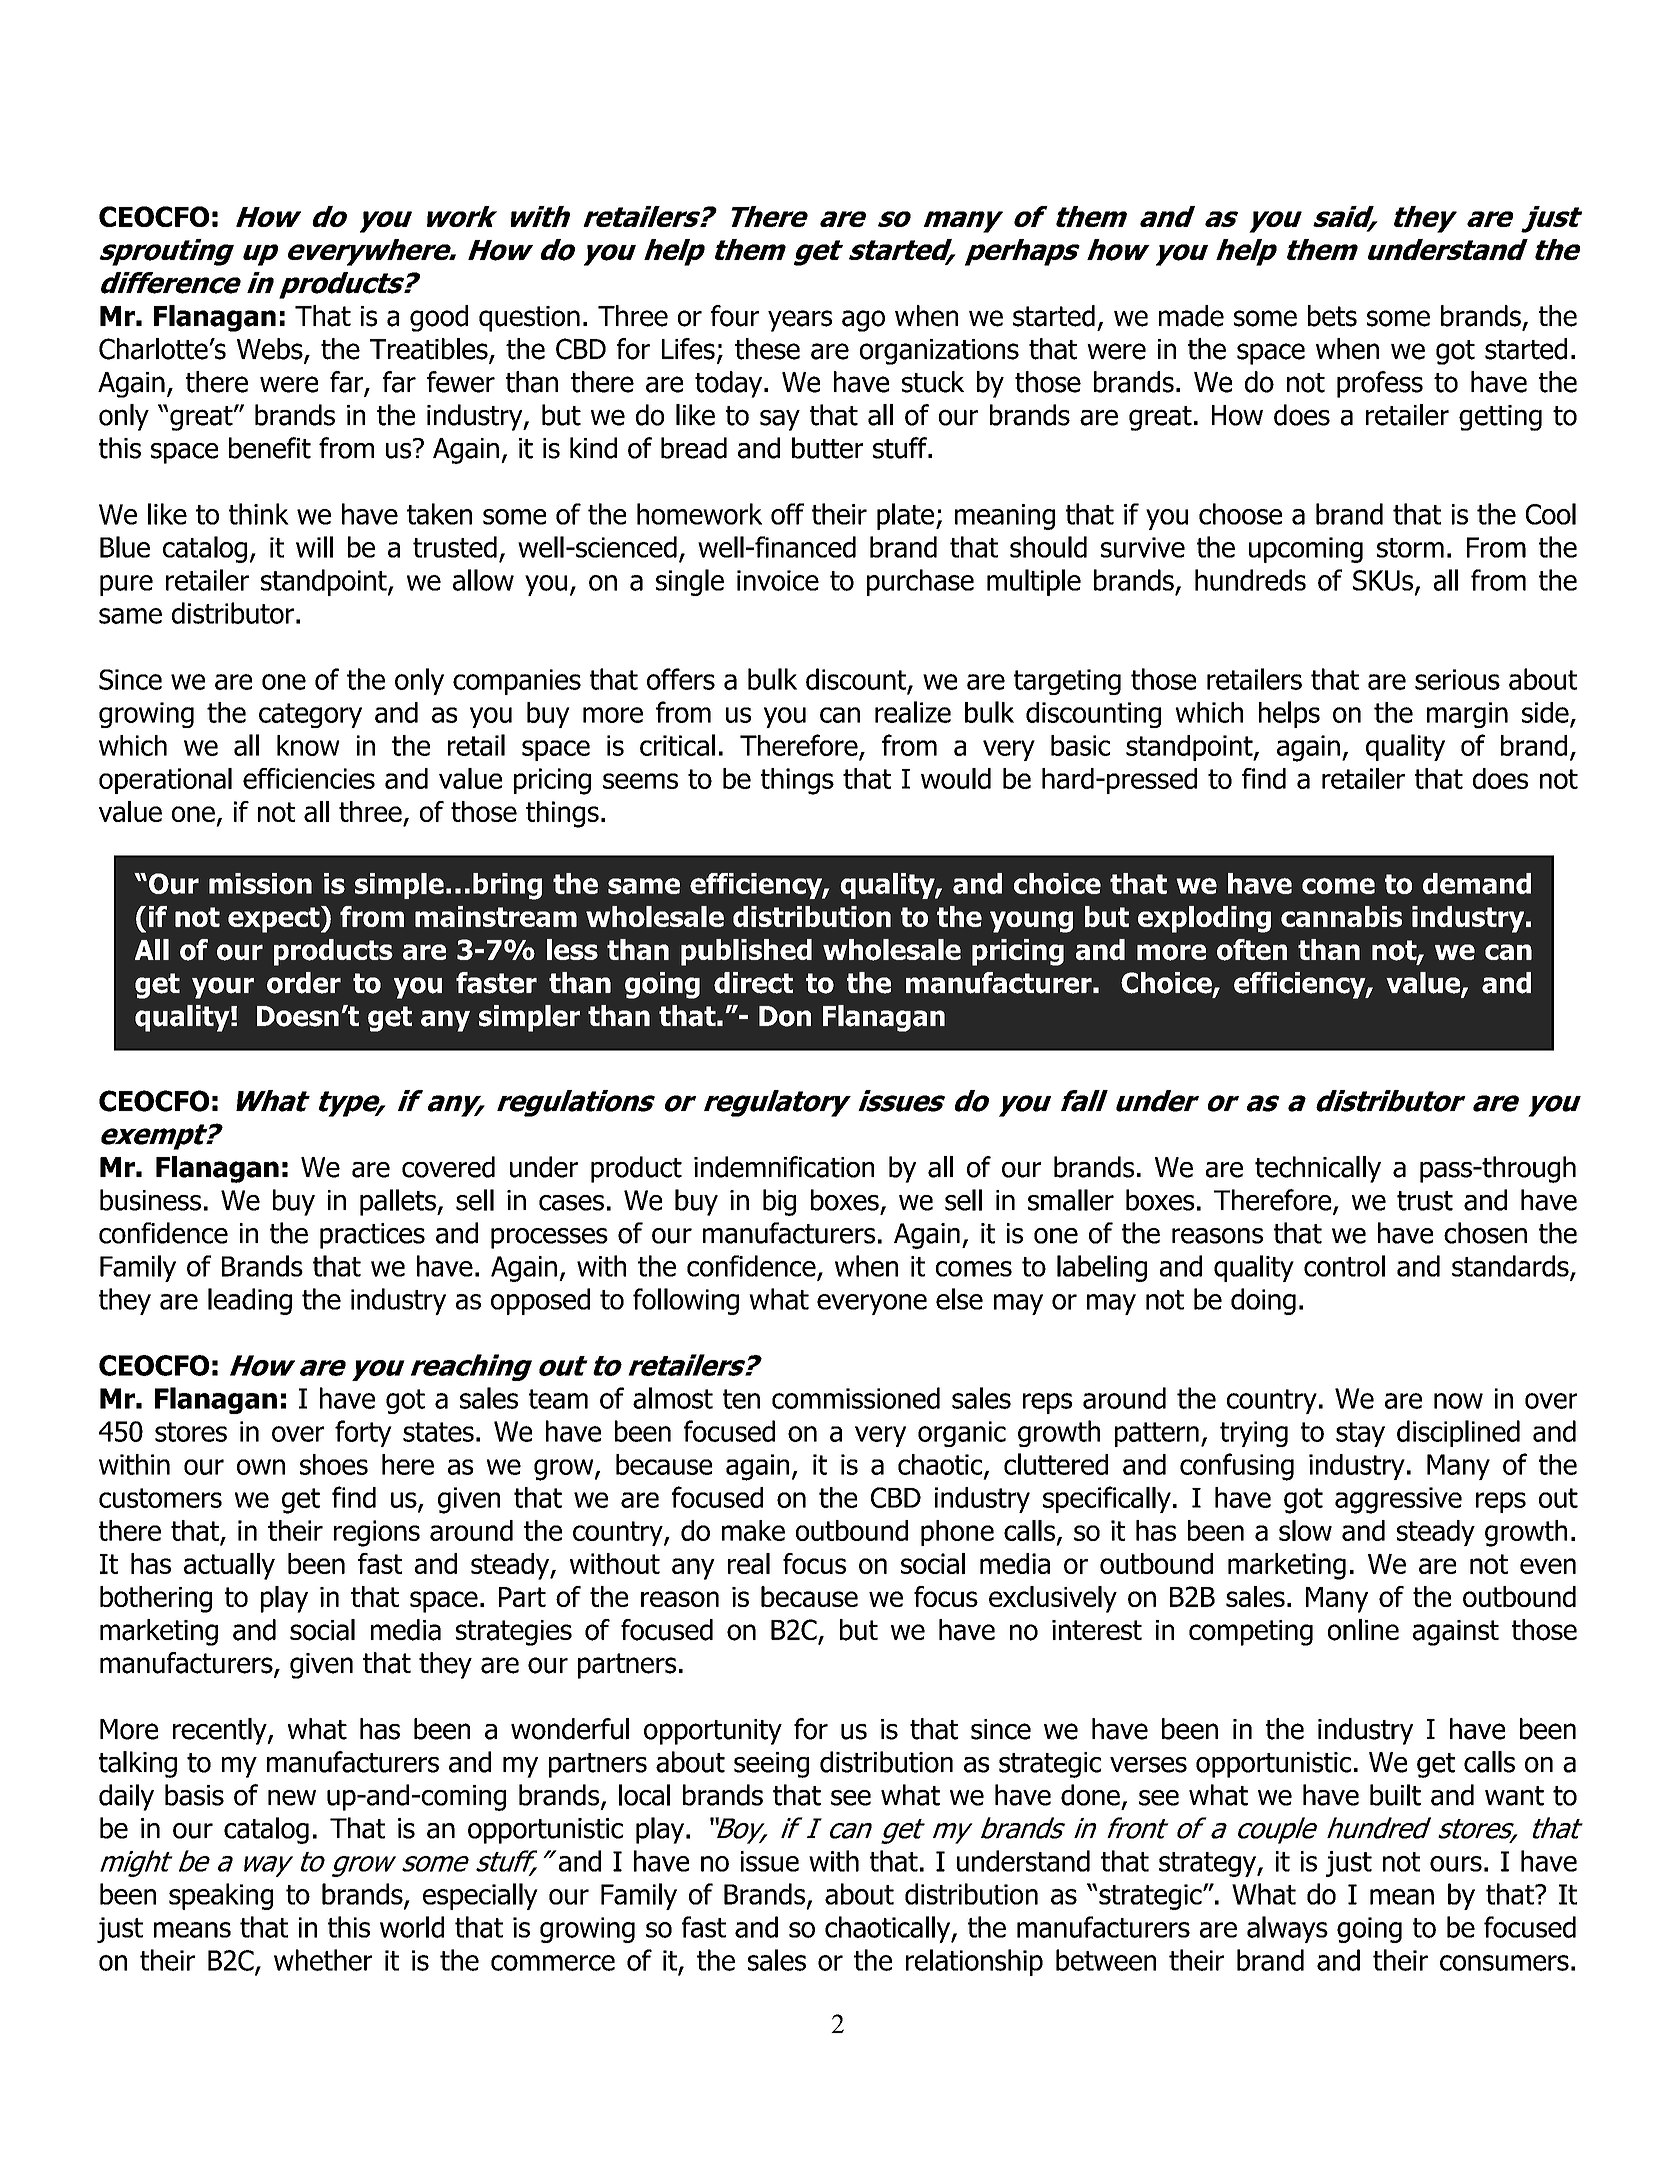  I want to click on these, so click(767, 349).
